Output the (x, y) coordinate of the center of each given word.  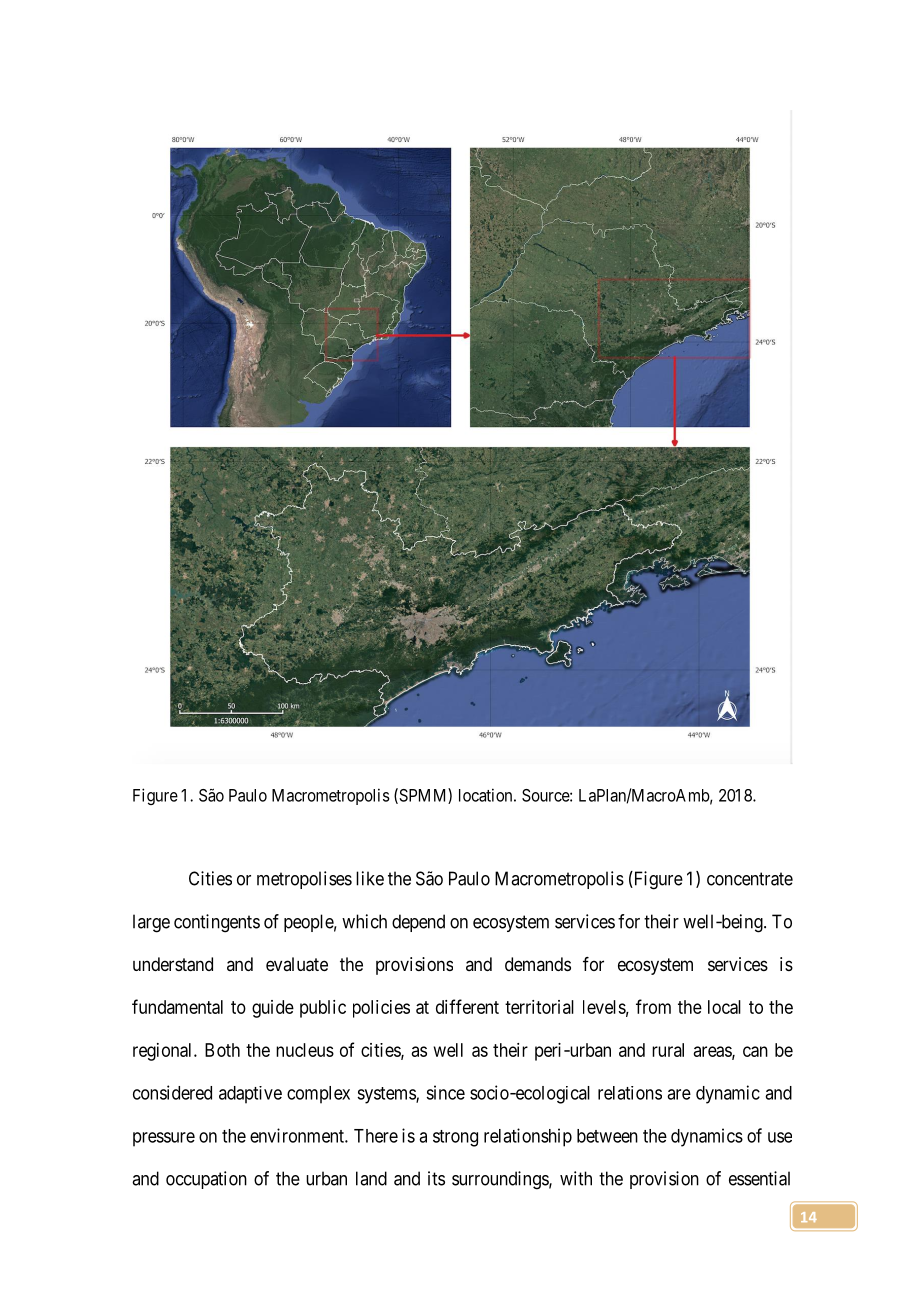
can (755, 1051)
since (445, 1092)
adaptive (250, 1095)
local (724, 1007)
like (370, 878)
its (436, 1178)
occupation (206, 1180)
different (467, 1006)
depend (418, 923)
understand (173, 964)
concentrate (750, 879)
